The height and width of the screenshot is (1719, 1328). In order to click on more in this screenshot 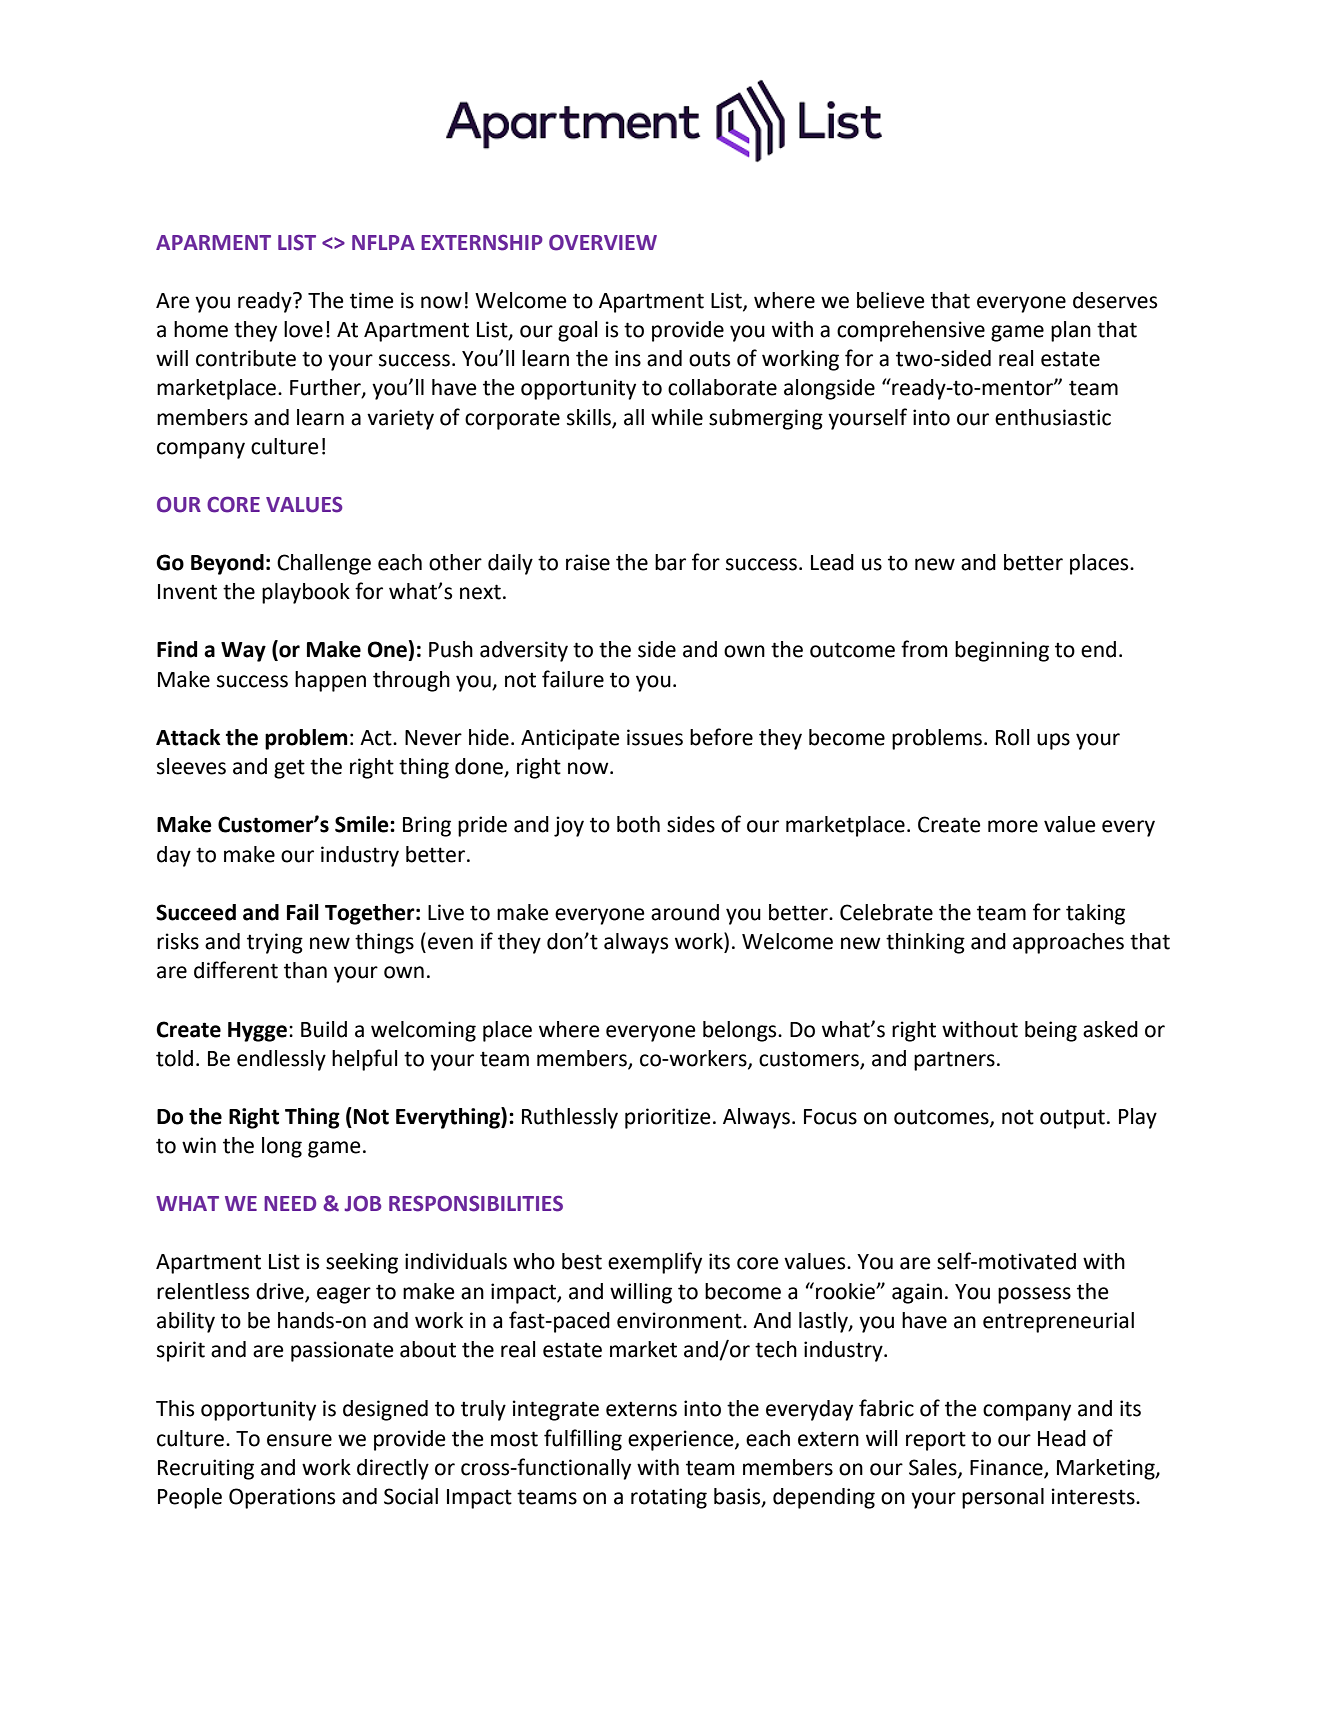, I will do `click(1013, 826)`.
